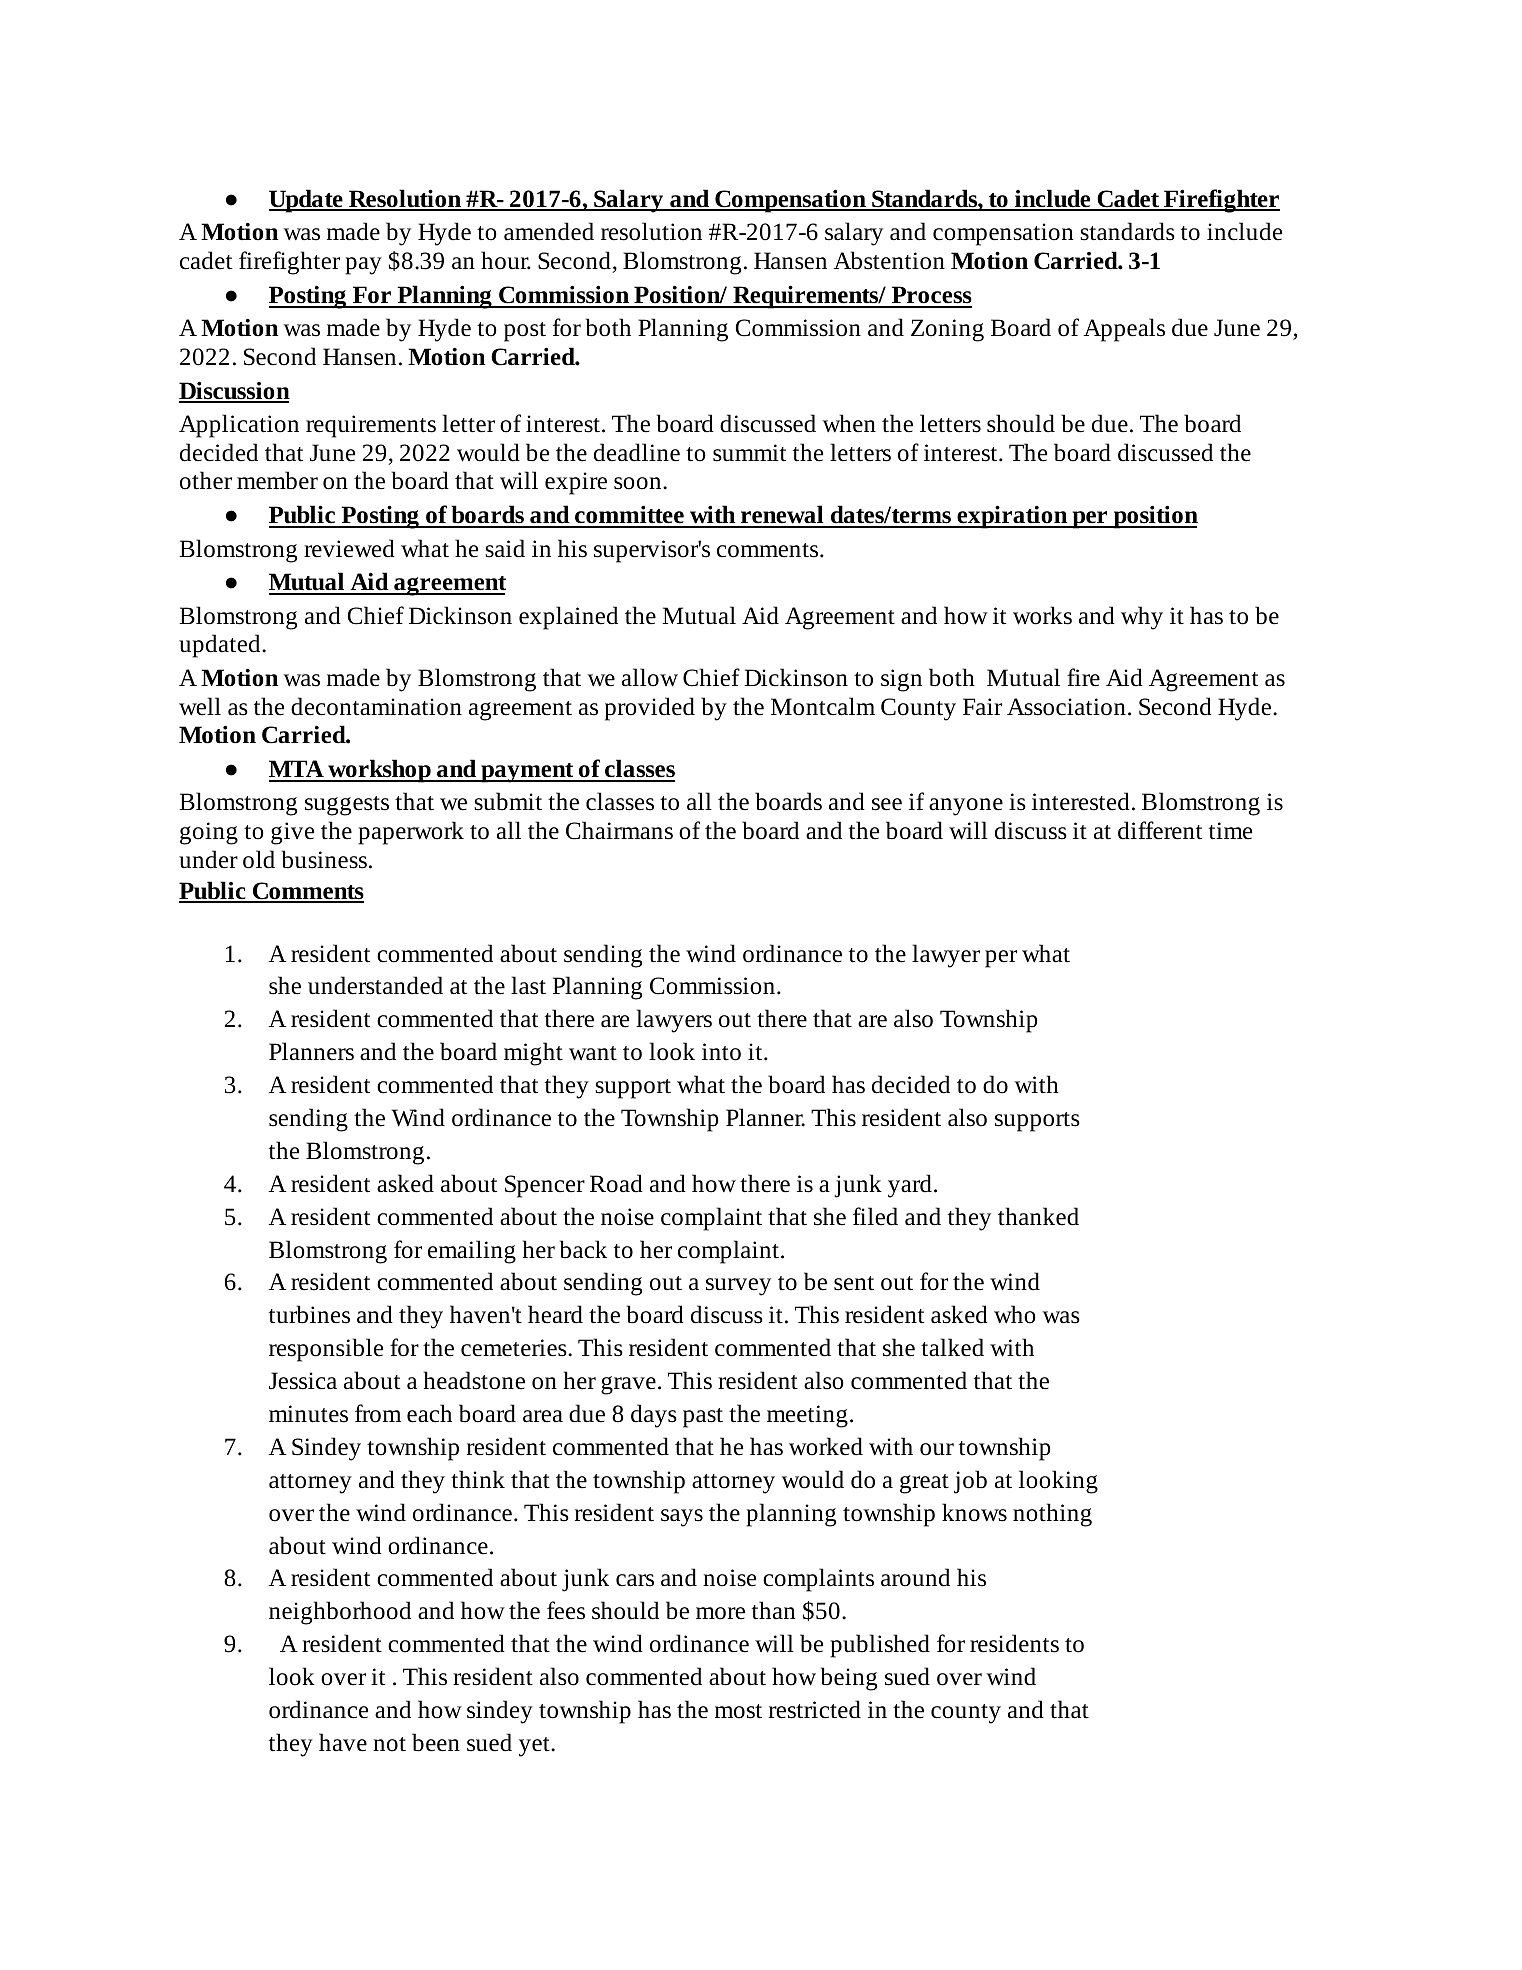  I want to click on who, so click(1015, 1314).
